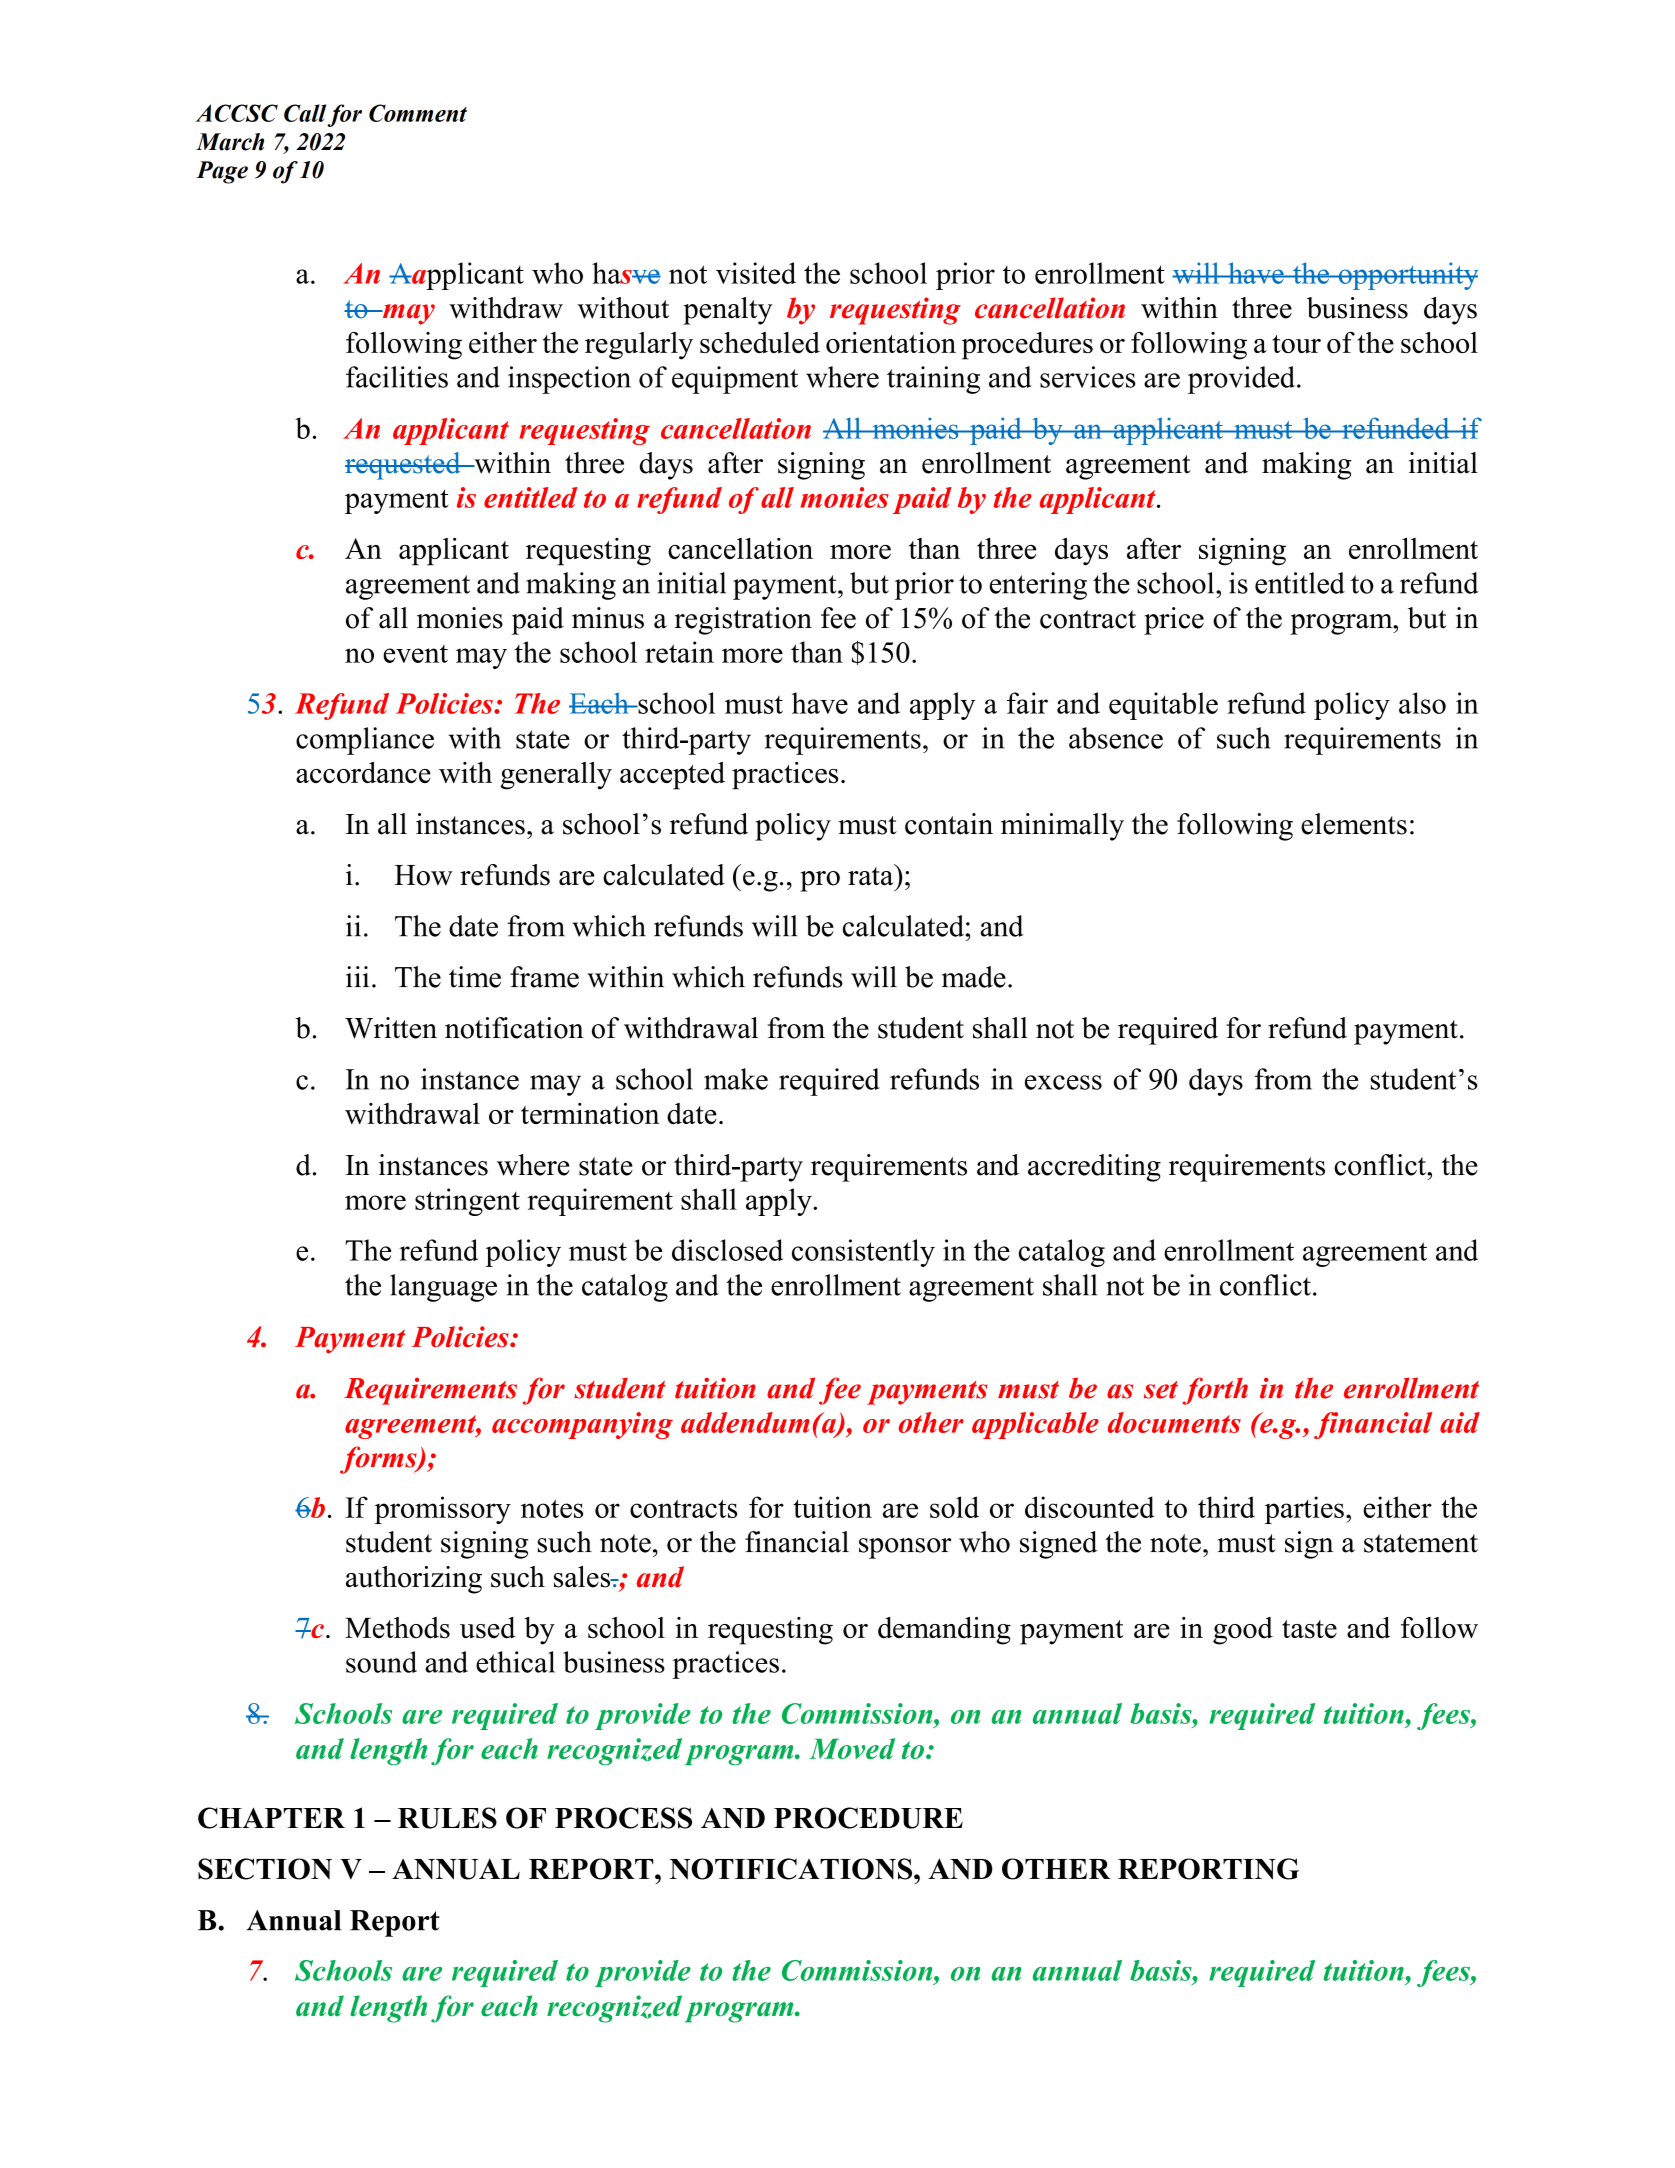 This screenshot has height=2168, width=1675. Describe the element at coordinates (743, 621) in the screenshot. I see `registration` at that location.
